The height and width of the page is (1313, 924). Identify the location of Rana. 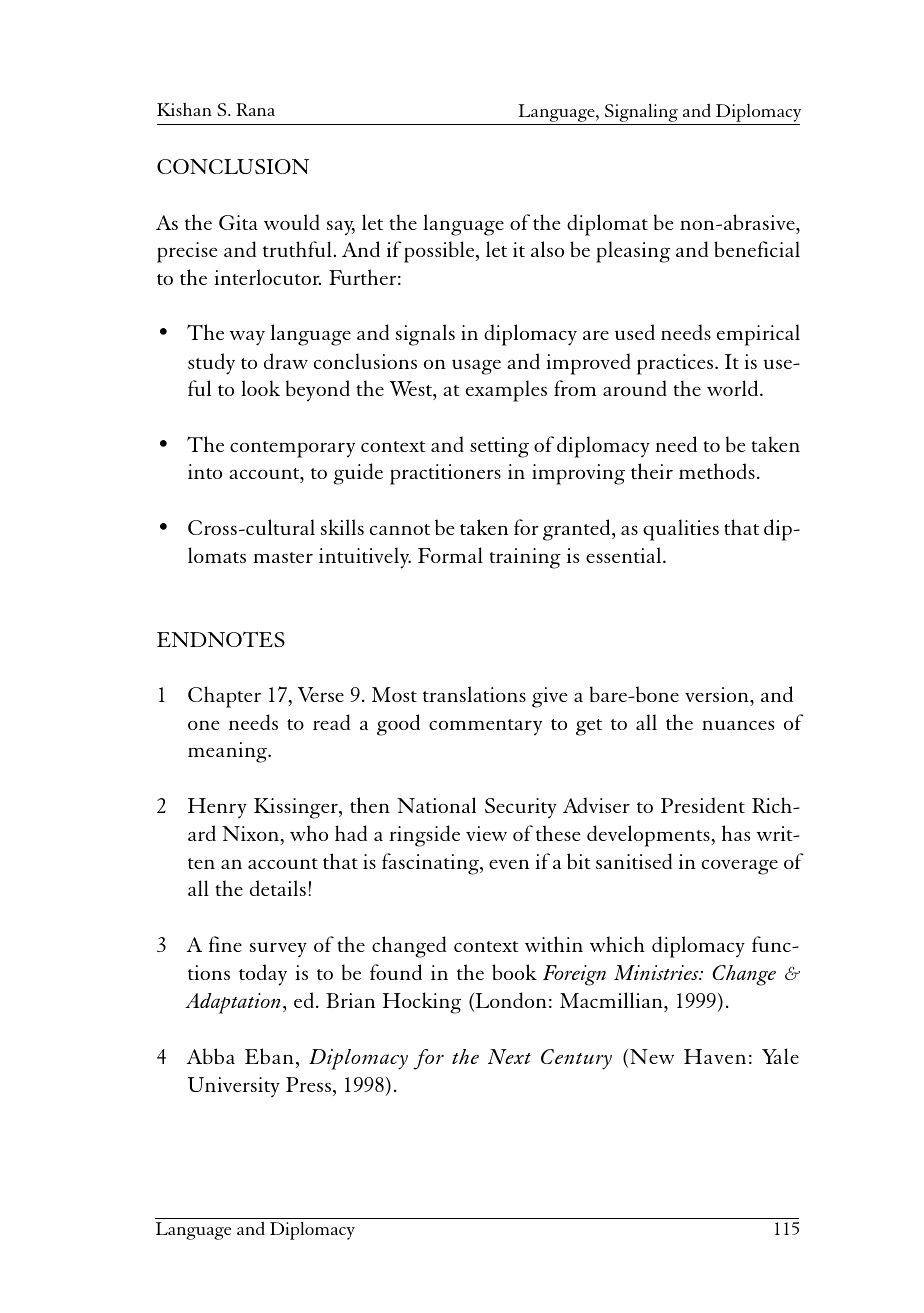
(255, 109).
